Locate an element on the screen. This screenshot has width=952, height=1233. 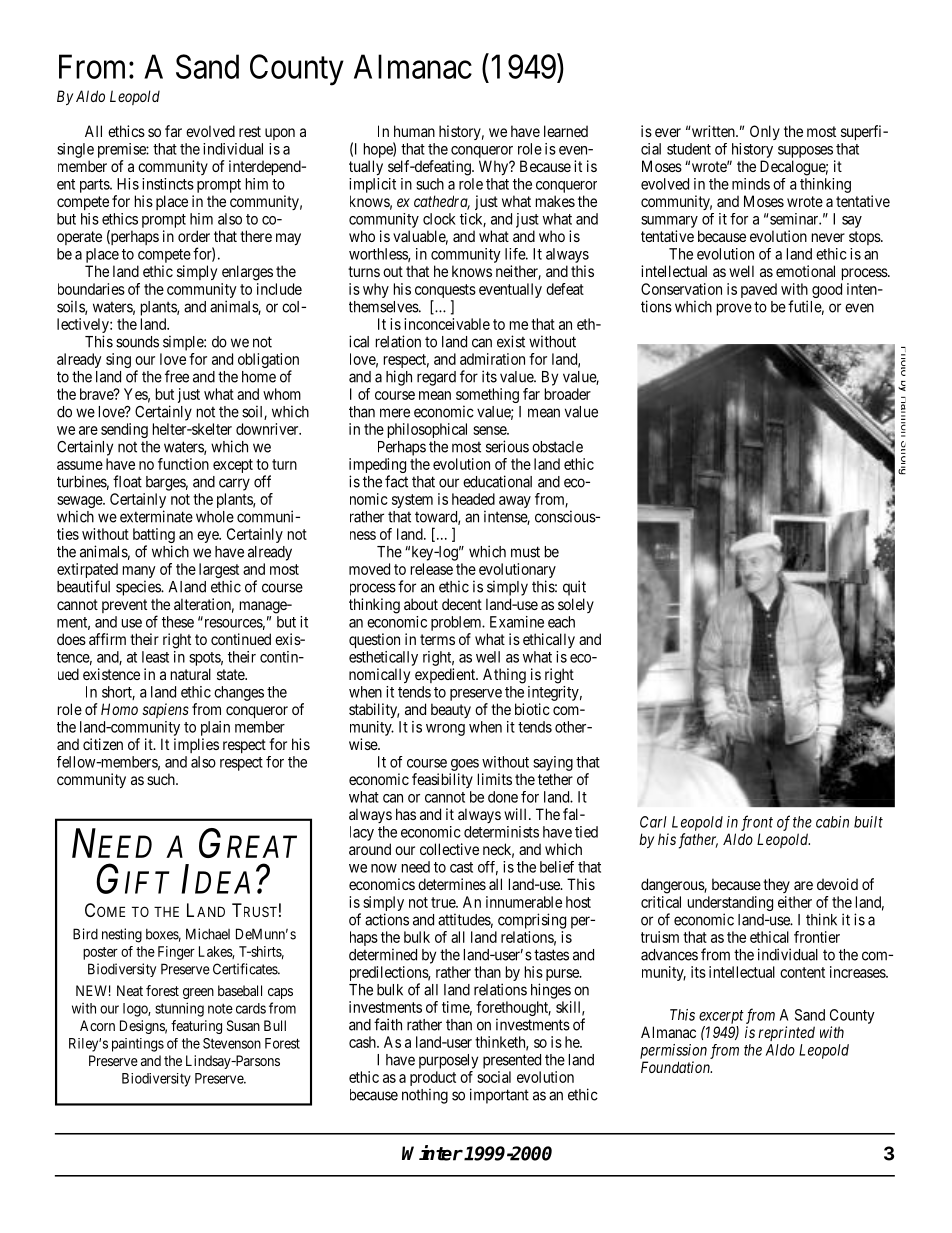
quit is located at coordinates (574, 588).
